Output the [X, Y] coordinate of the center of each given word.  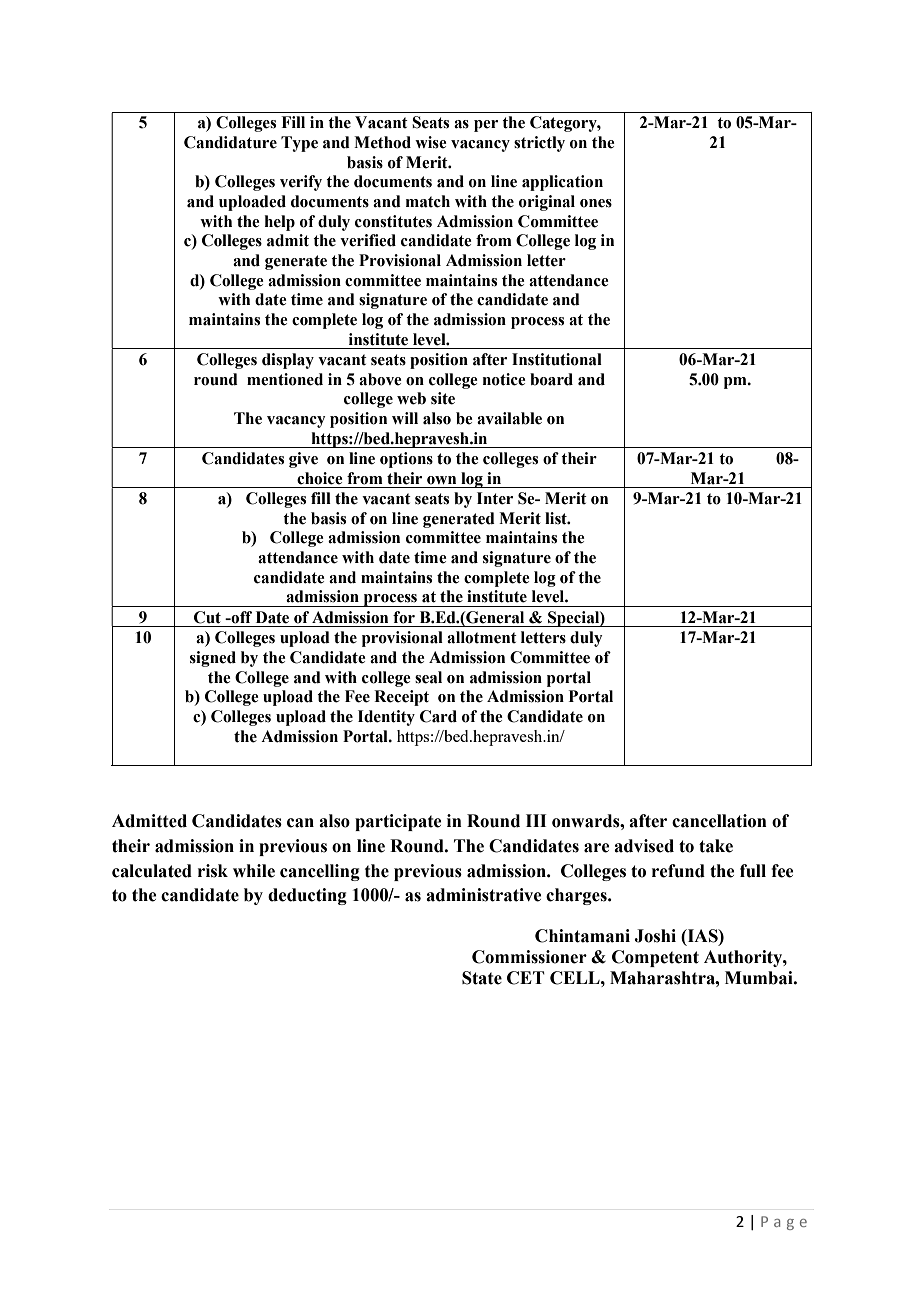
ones [596, 203]
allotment [482, 637]
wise [431, 142]
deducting [307, 896]
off [240, 617]
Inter [495, 498]
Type [299, 144]
